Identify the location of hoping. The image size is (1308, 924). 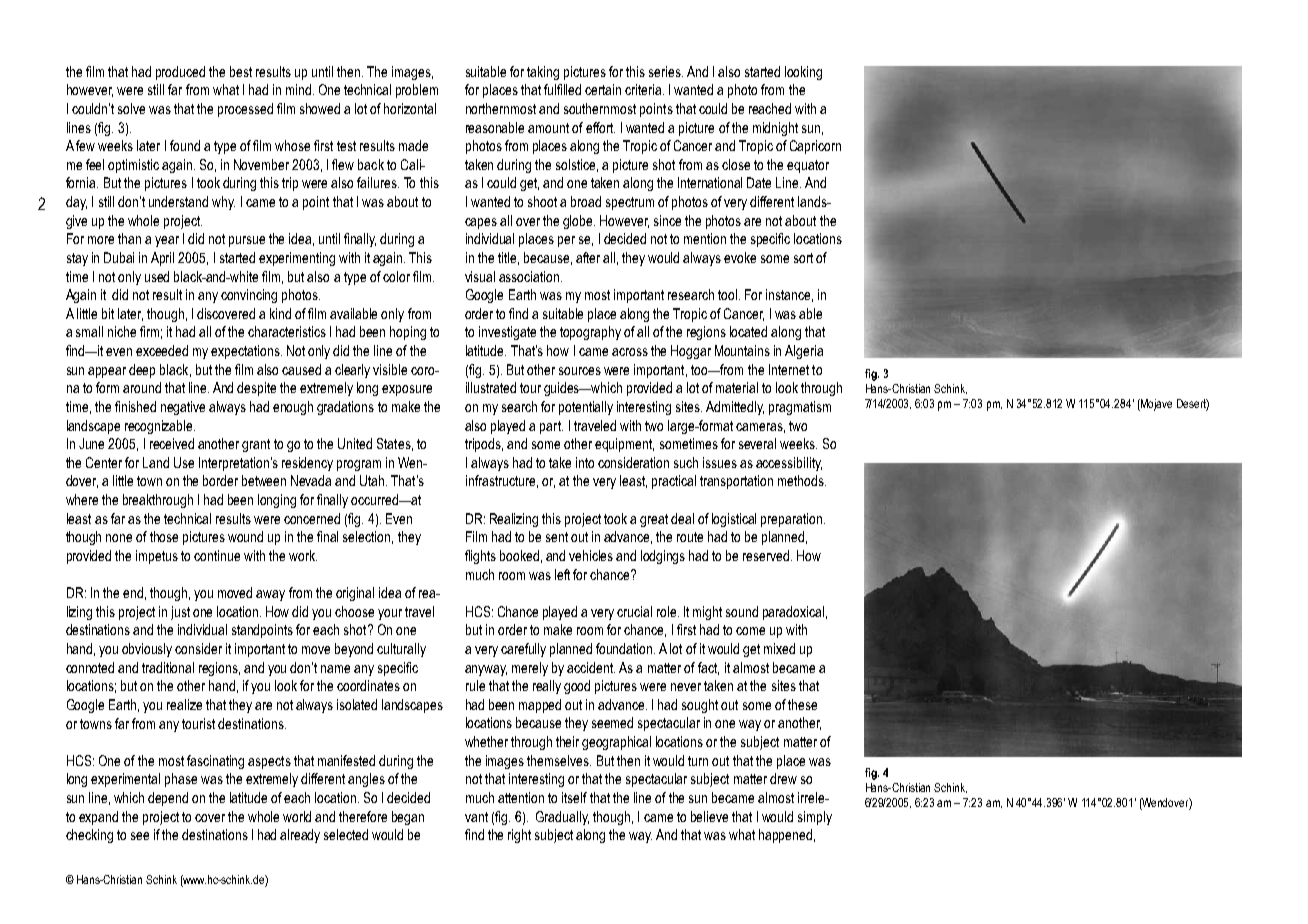
(408, 333).
